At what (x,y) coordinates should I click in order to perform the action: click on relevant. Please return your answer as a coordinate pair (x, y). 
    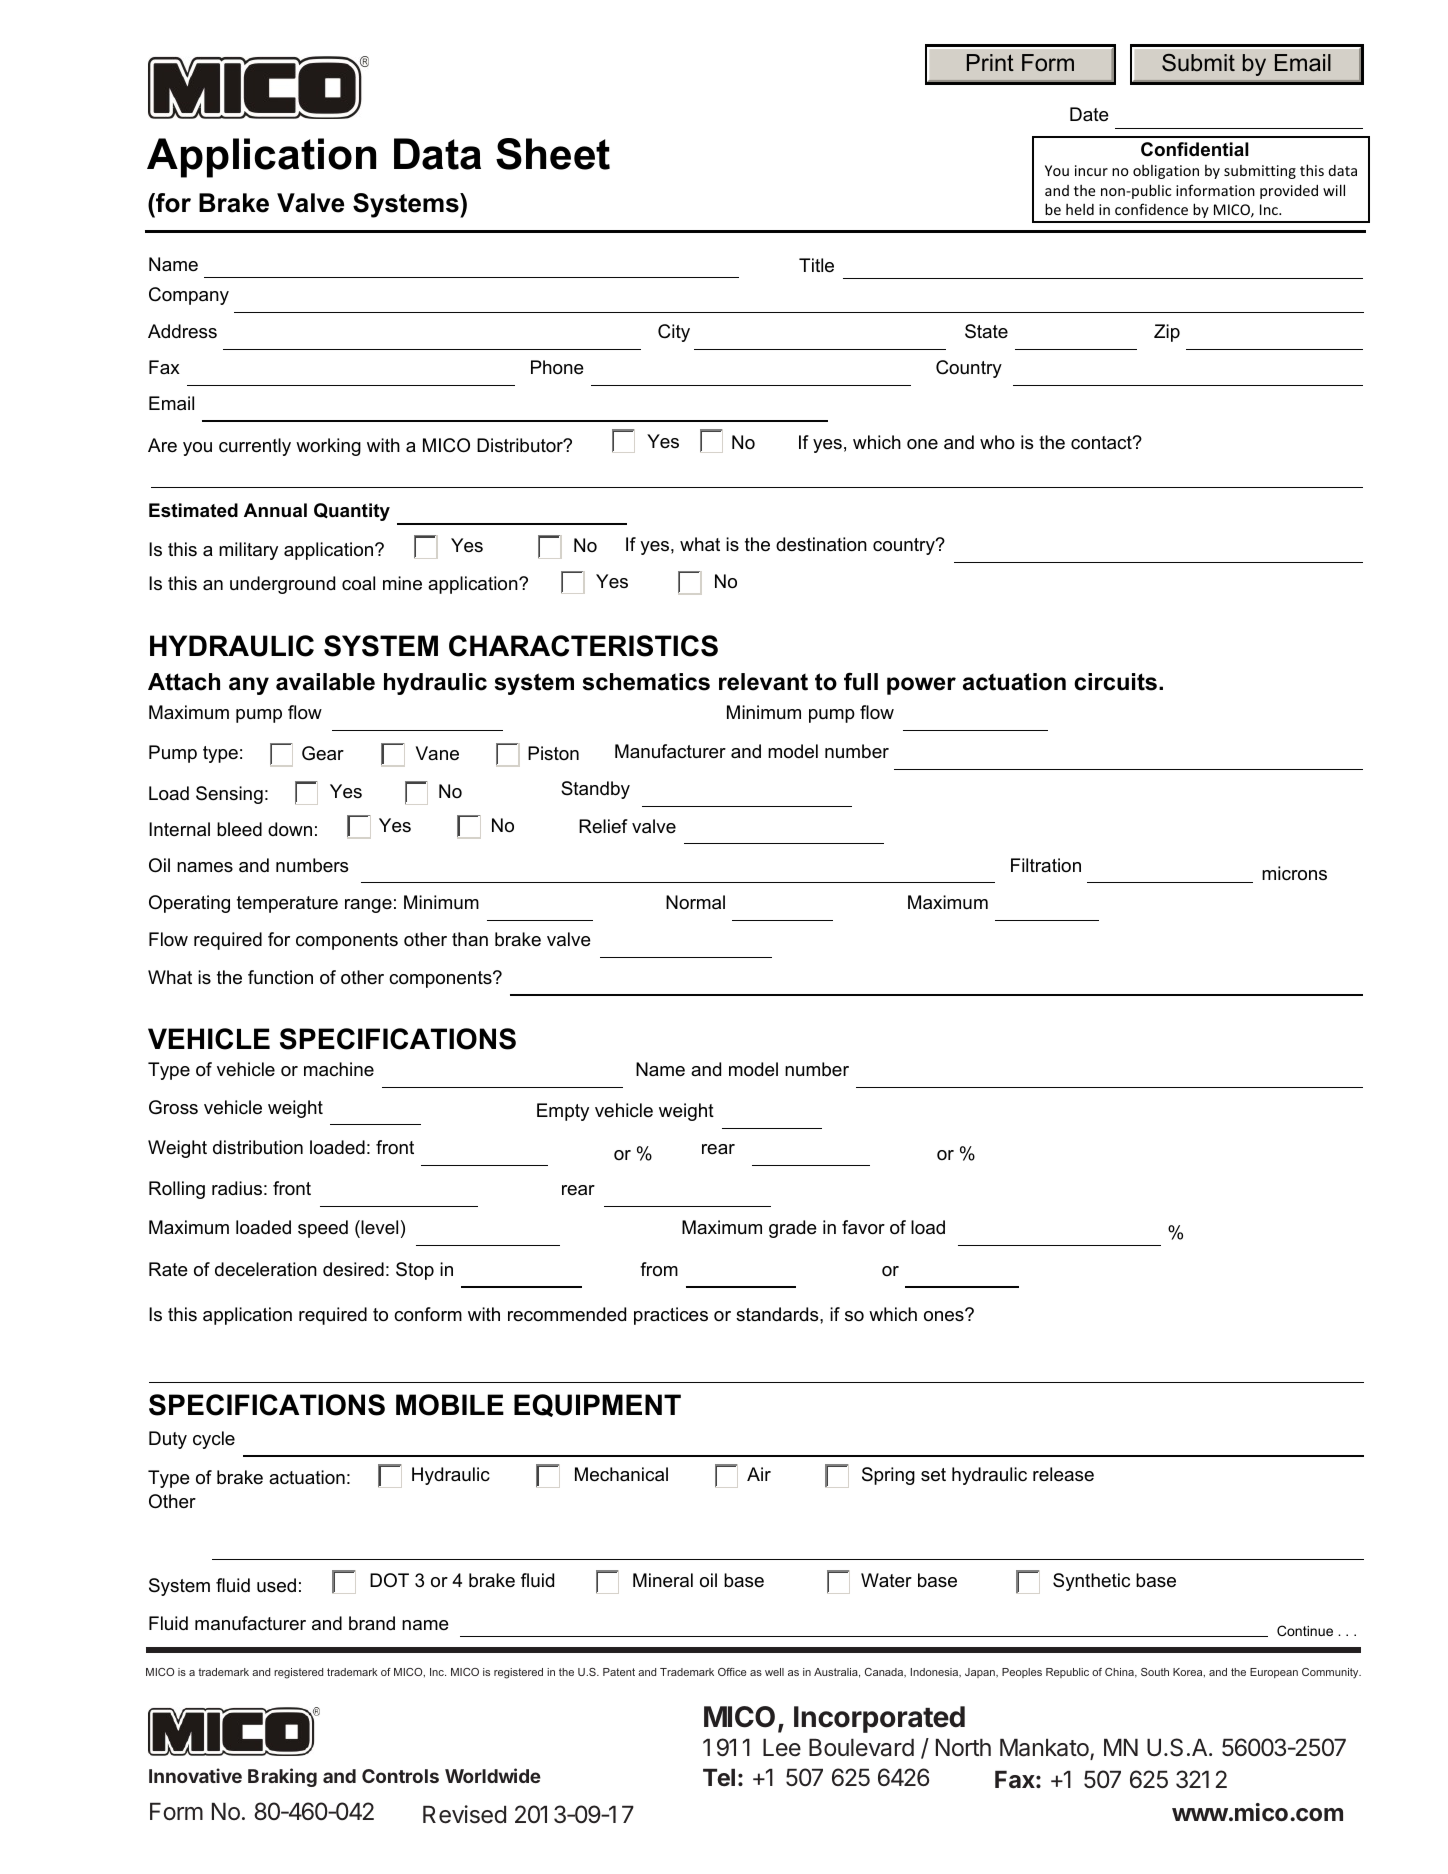
    Looking at the image, I should click on (763, 682).
